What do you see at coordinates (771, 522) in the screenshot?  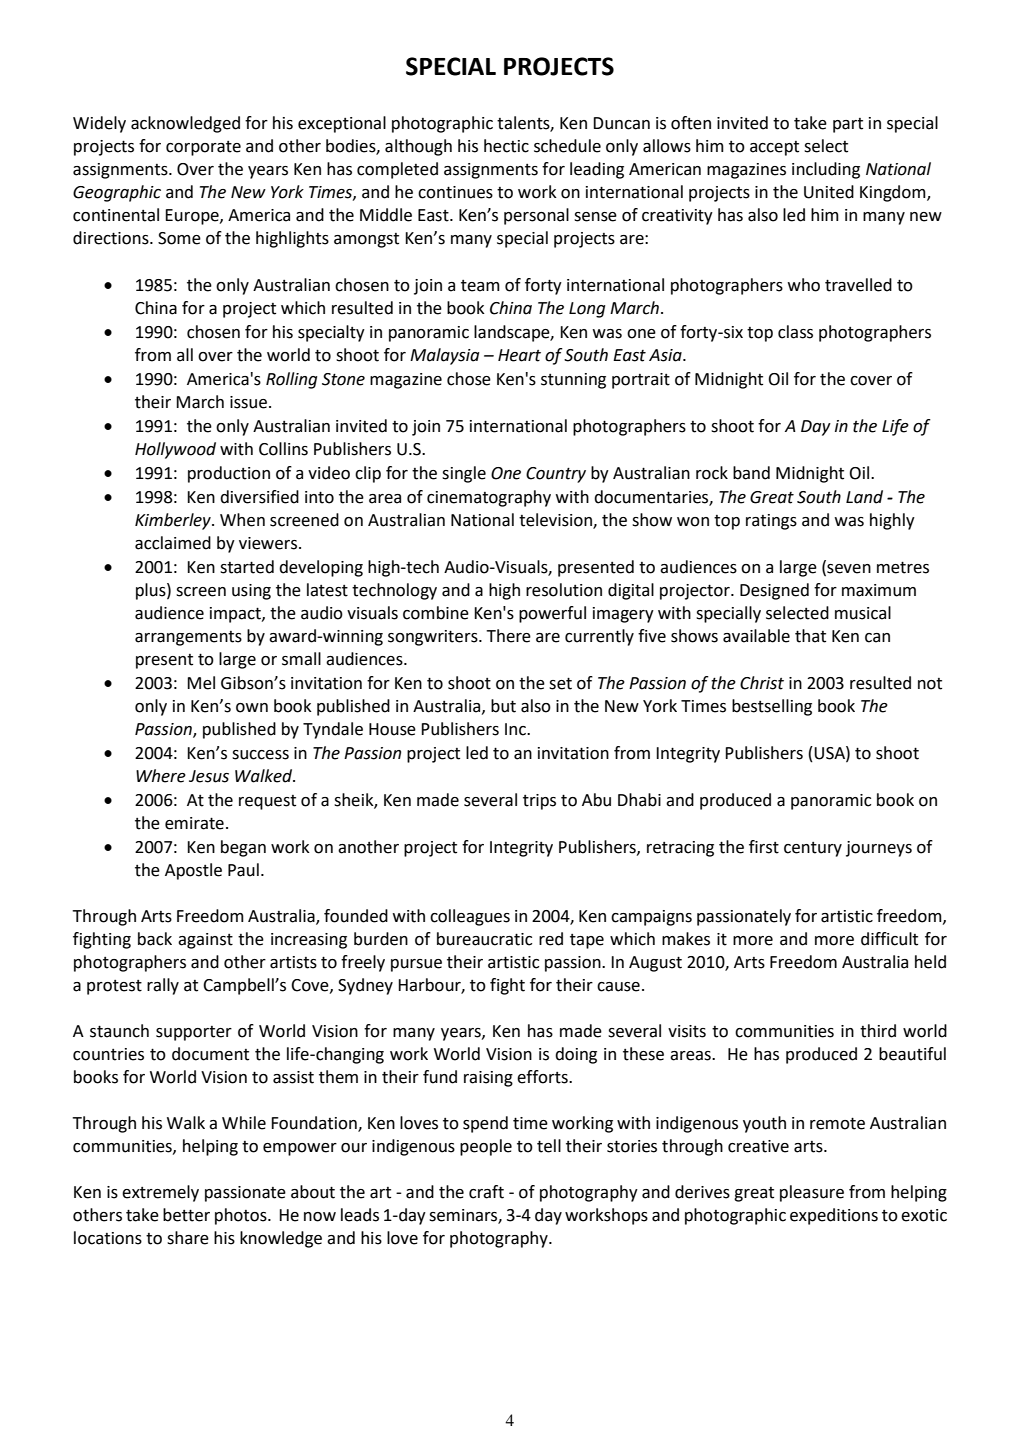 I see `ratings` at bounding box center [771, 522].
